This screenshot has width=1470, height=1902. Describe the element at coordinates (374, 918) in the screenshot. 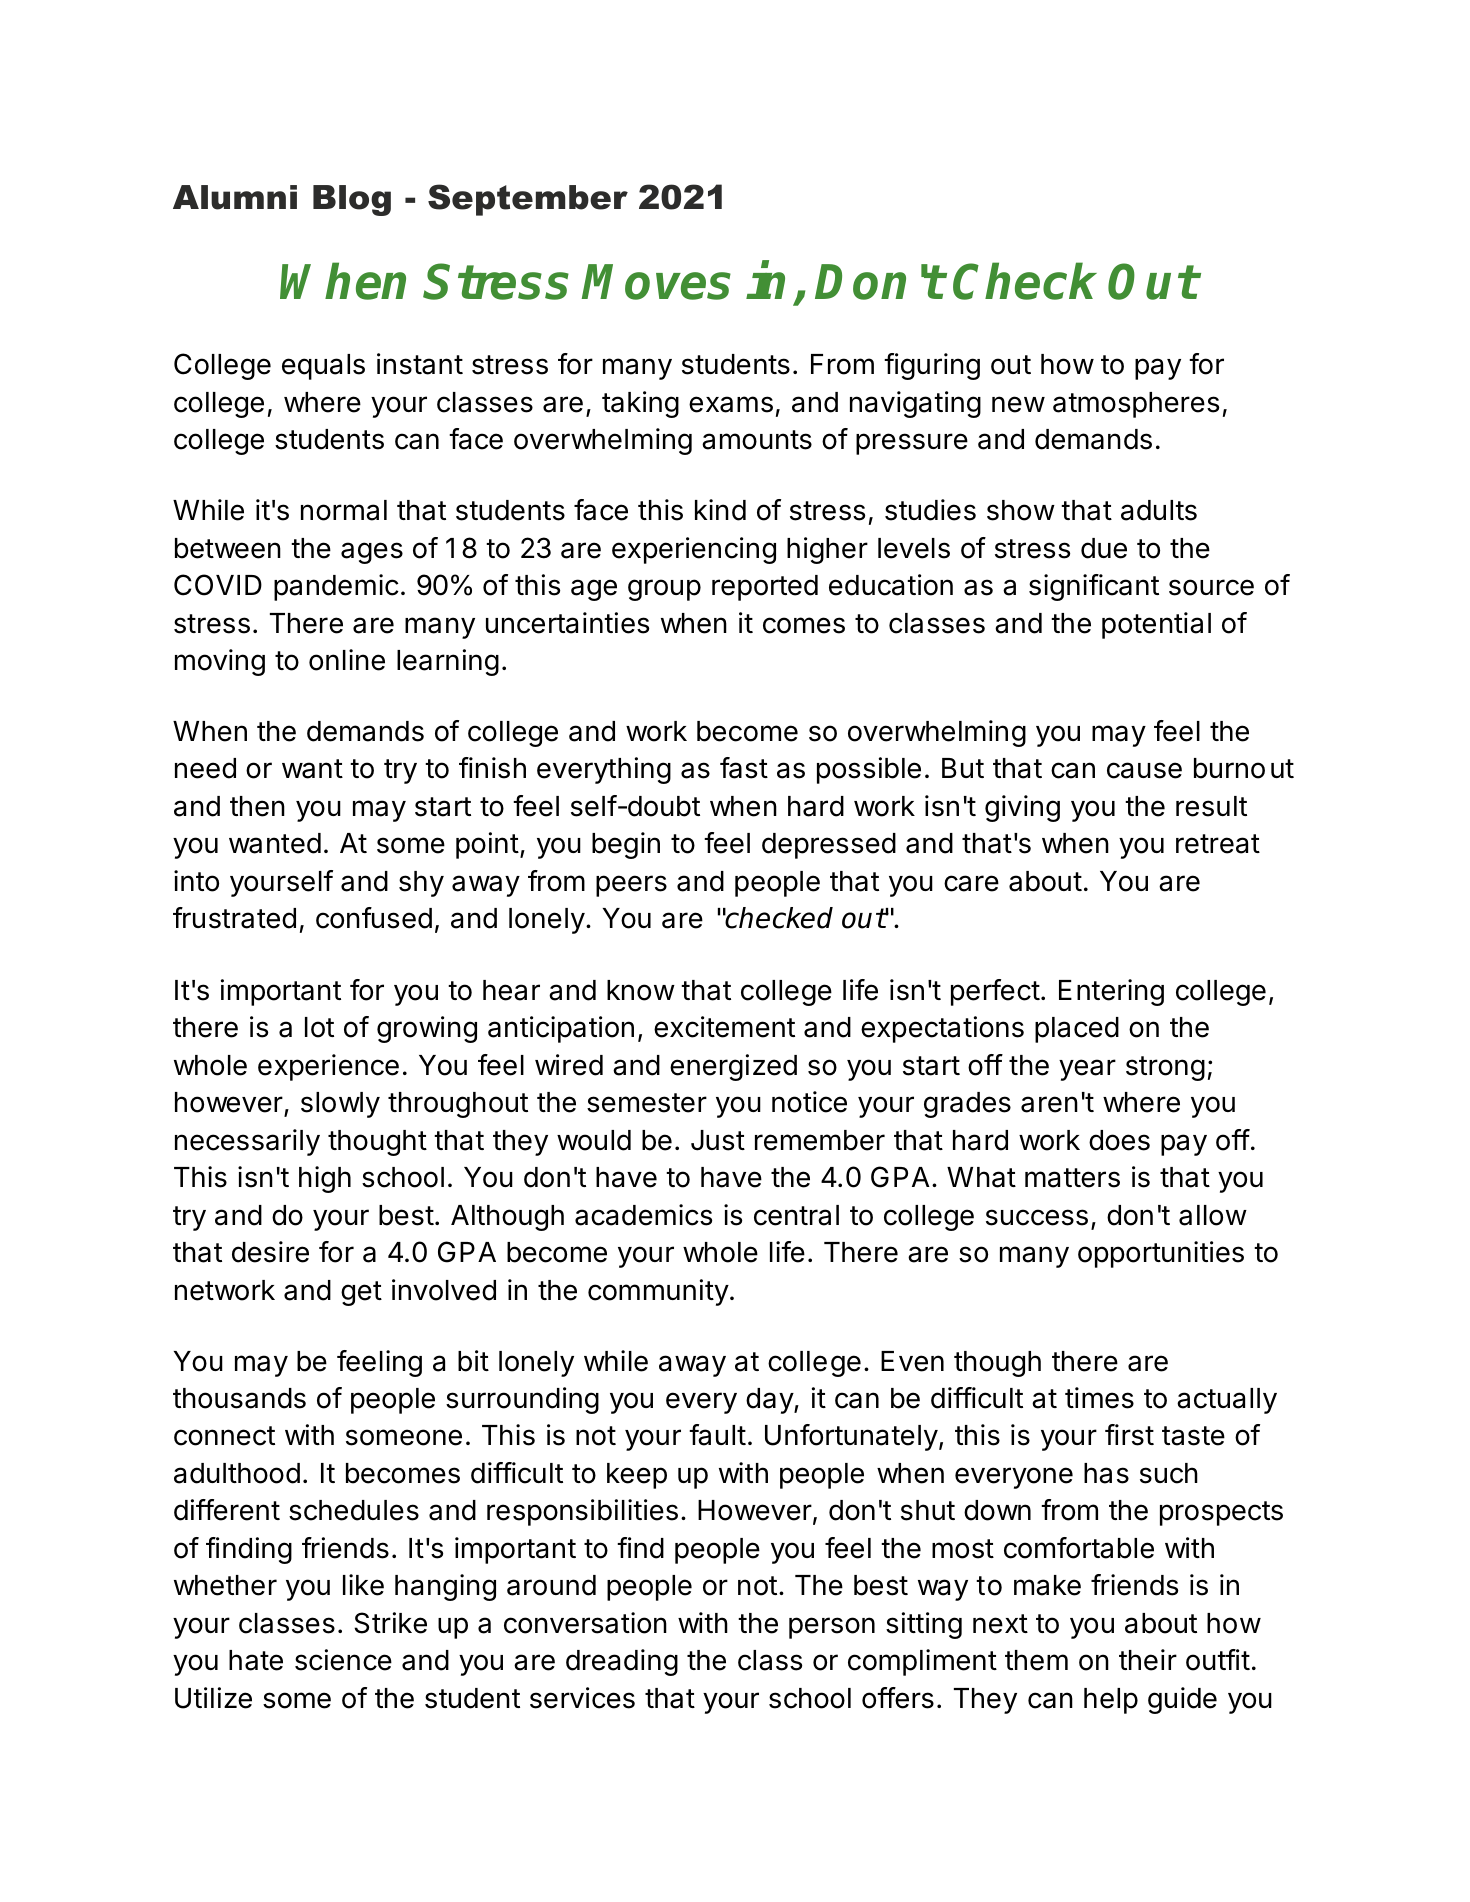

I see `confused` at that location.
